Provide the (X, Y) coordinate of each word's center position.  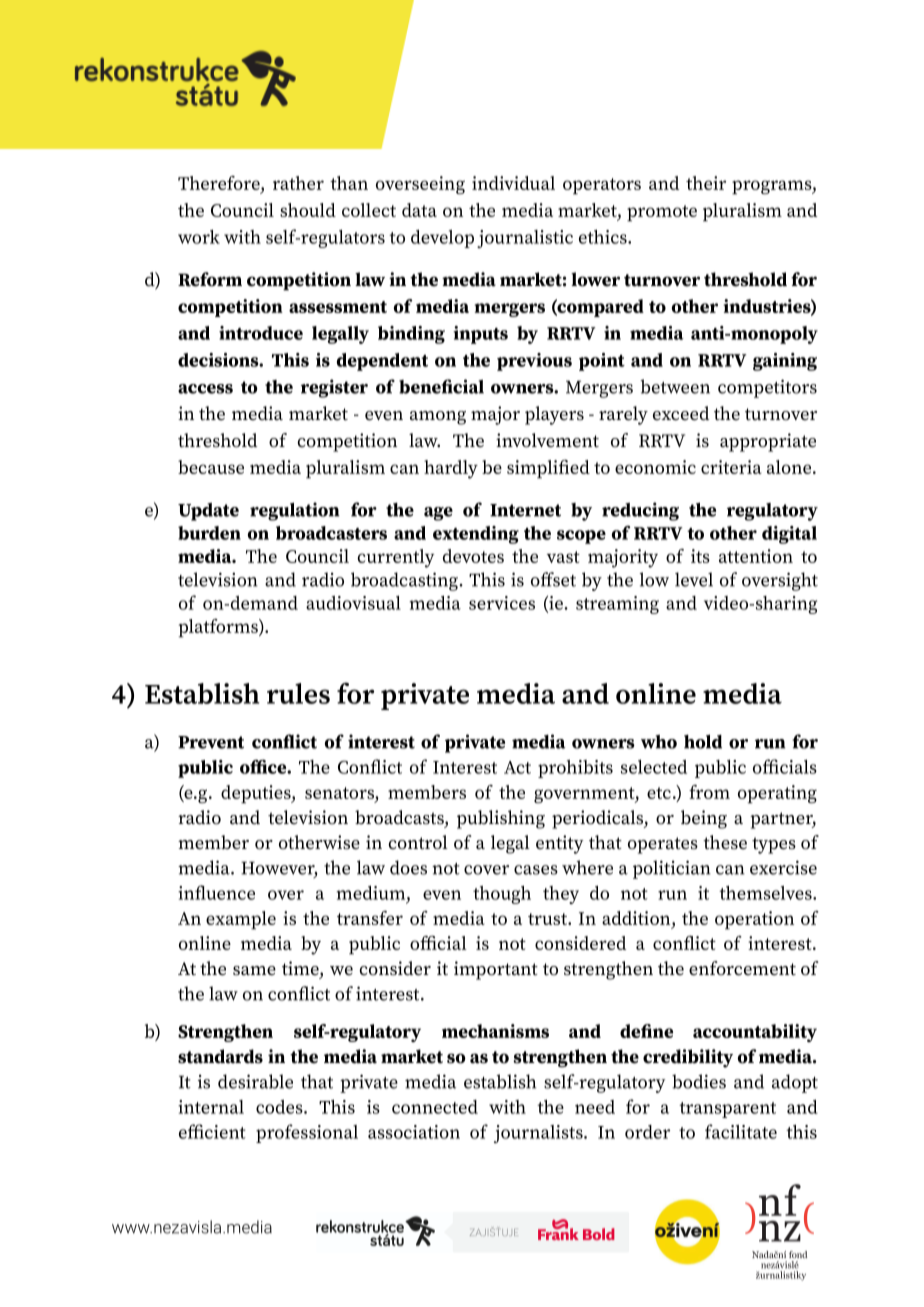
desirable (255, 1081)
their (706, 183)
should (308, 210)
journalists (539, 1134)
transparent (727, 1110)
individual (513, 183)
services (502, 603)
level (694, 579)
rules (298, 693)
